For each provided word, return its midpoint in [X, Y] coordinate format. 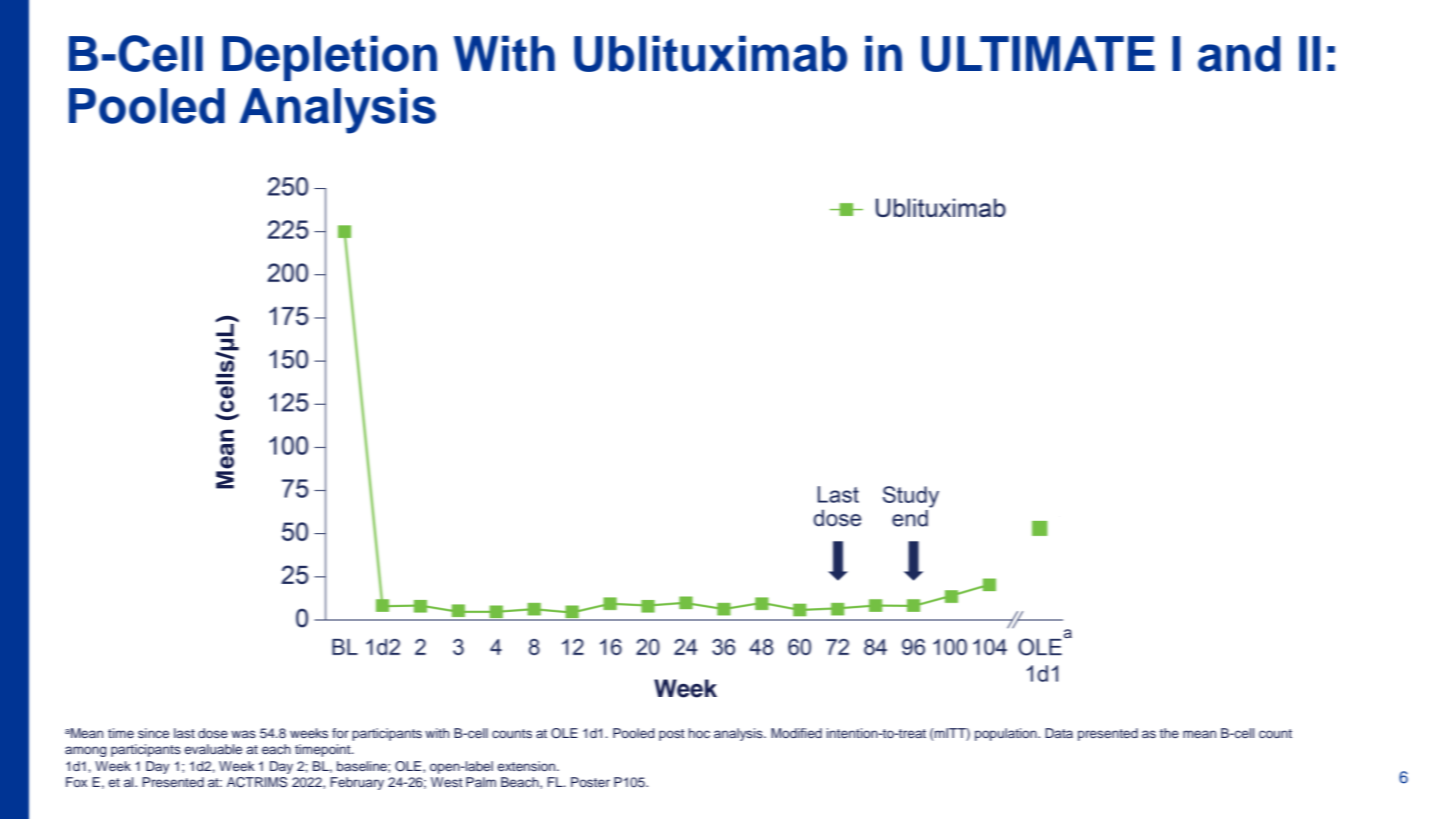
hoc [699, 733]
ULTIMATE [1038, 54]
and [1239, 54]
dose [213, 733]
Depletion [329, 58]
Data [1059, 733]
